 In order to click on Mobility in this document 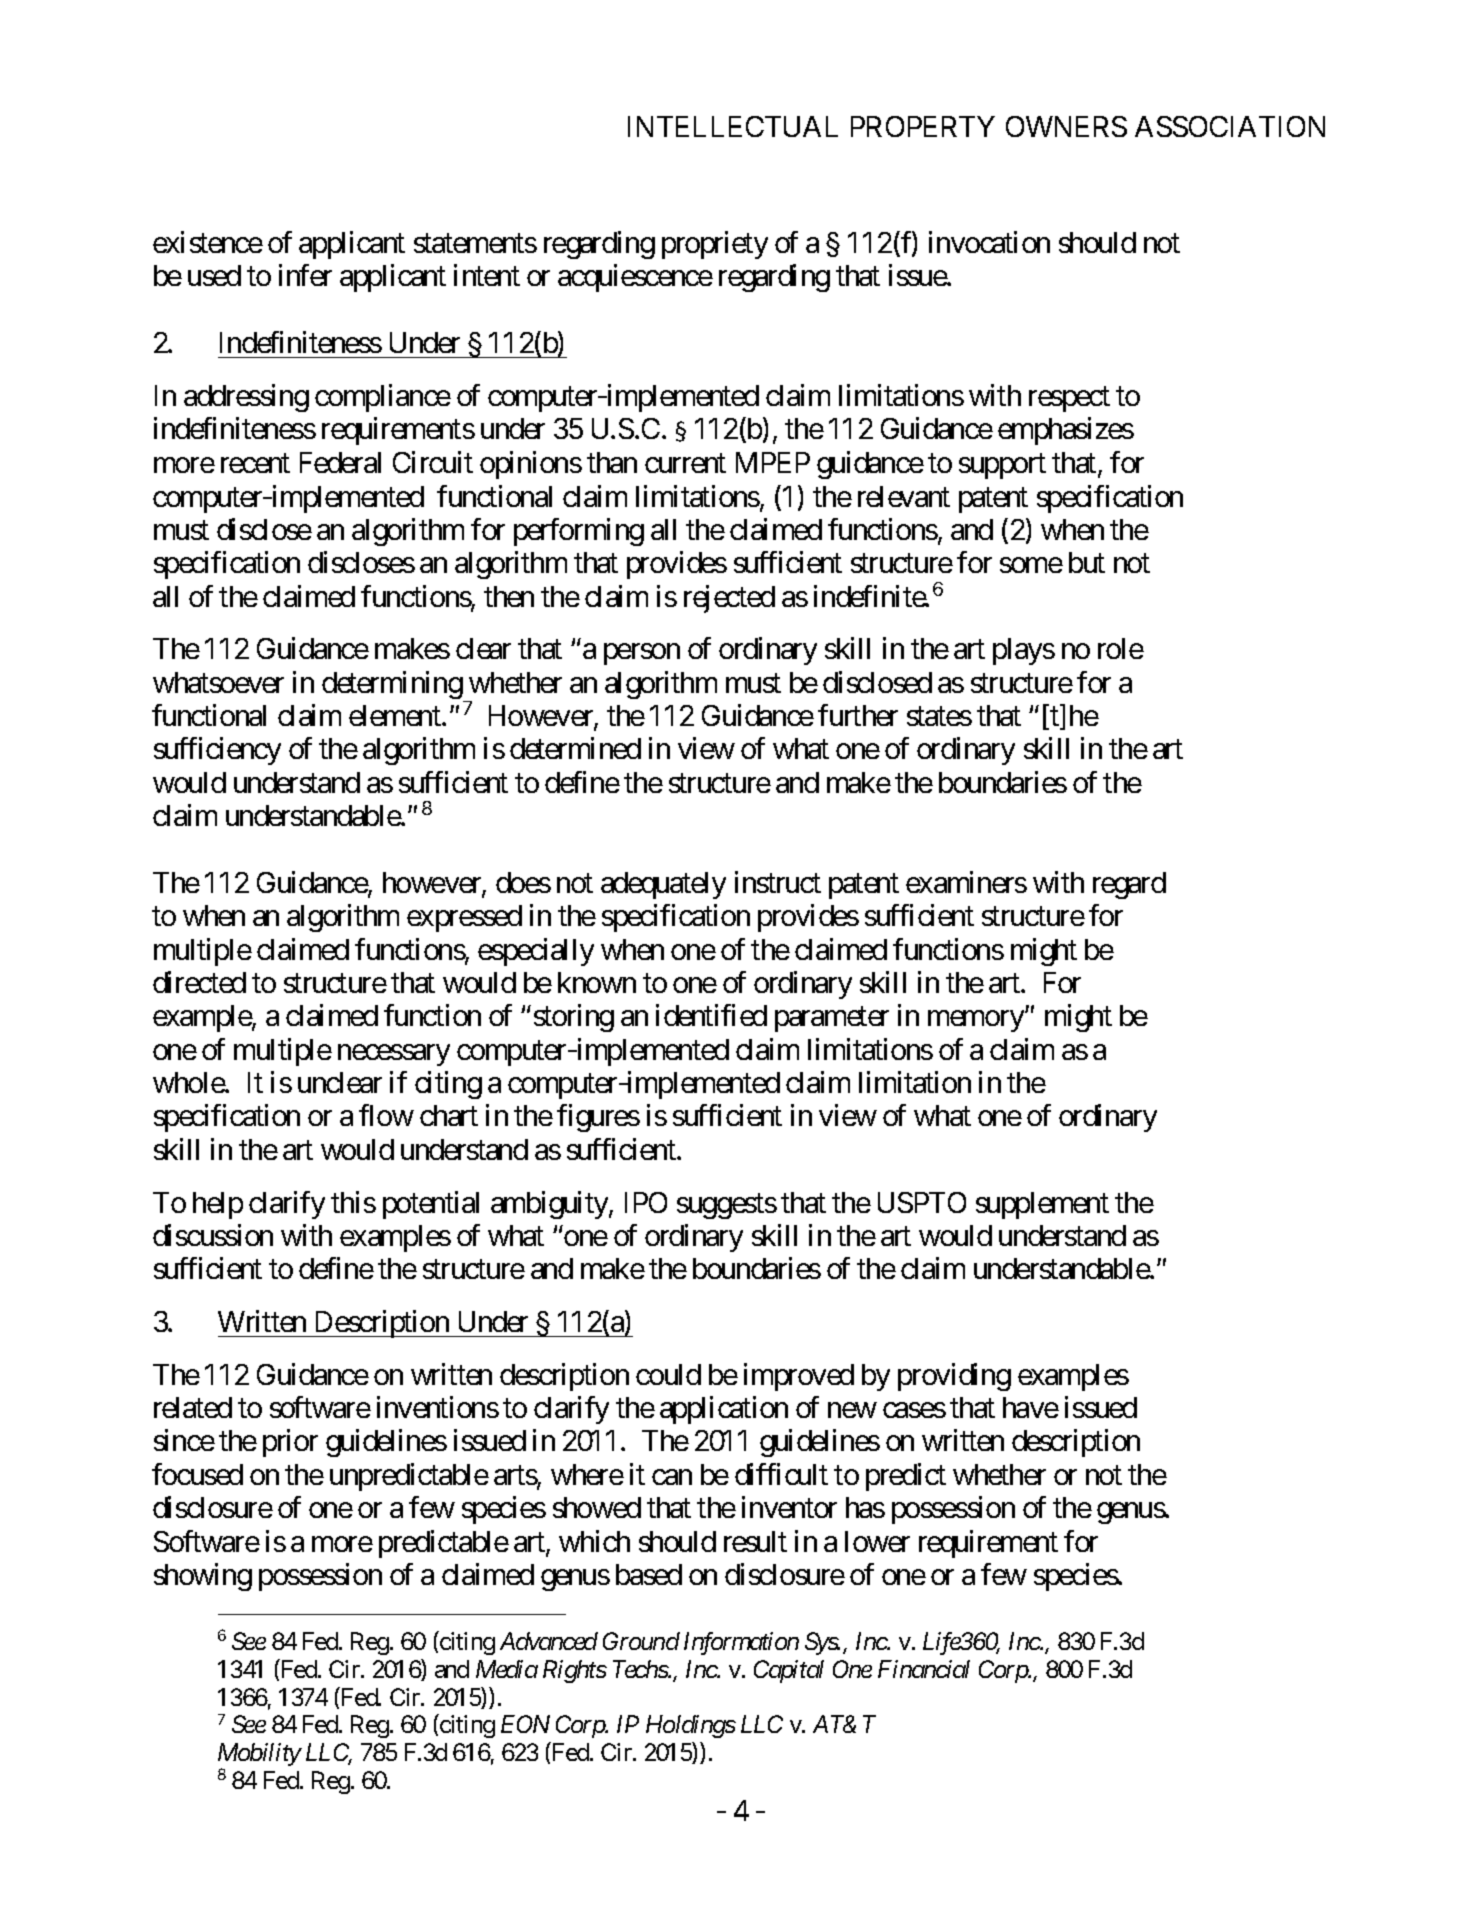, I will do `click(259, 1756)`.
